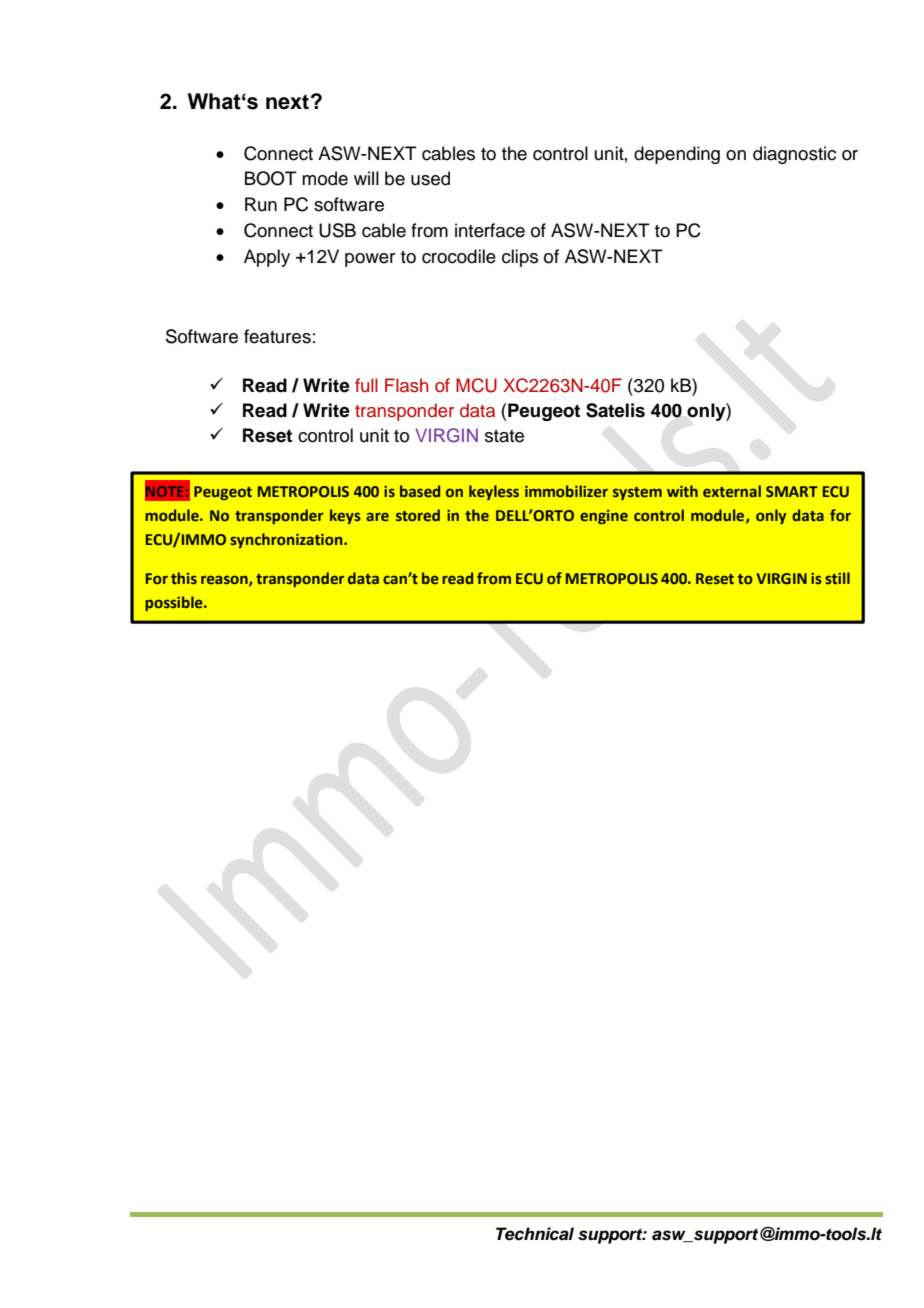  What do you see at coordinates (792, 491) in the screenshot?
I see `SMART` at bounding box center [792, 491].
